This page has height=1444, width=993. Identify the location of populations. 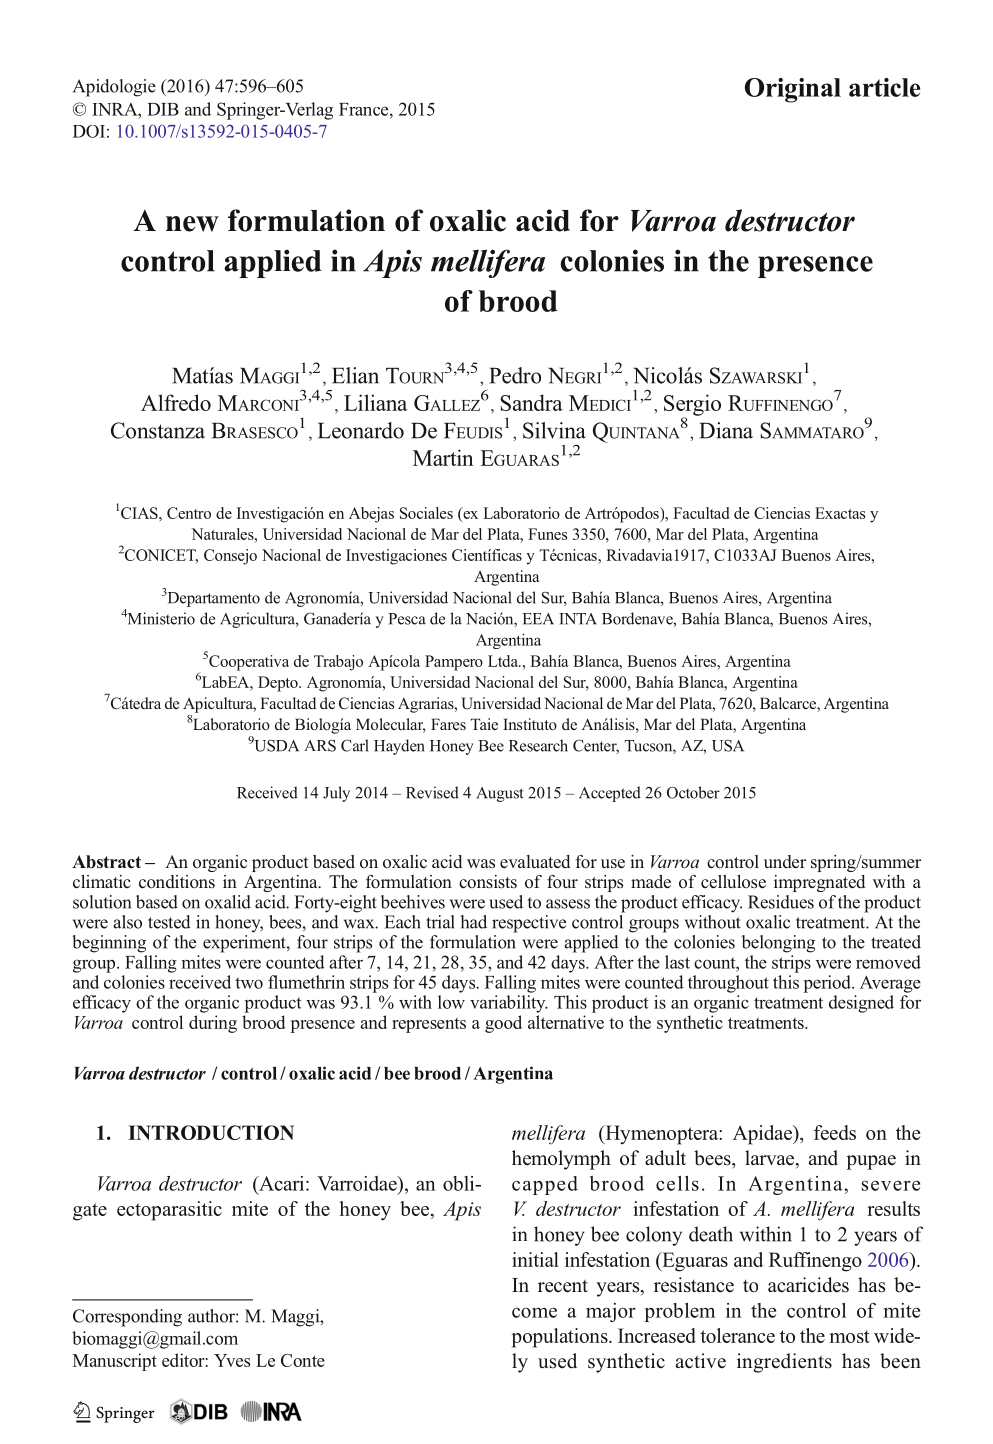
(561, 1338).
